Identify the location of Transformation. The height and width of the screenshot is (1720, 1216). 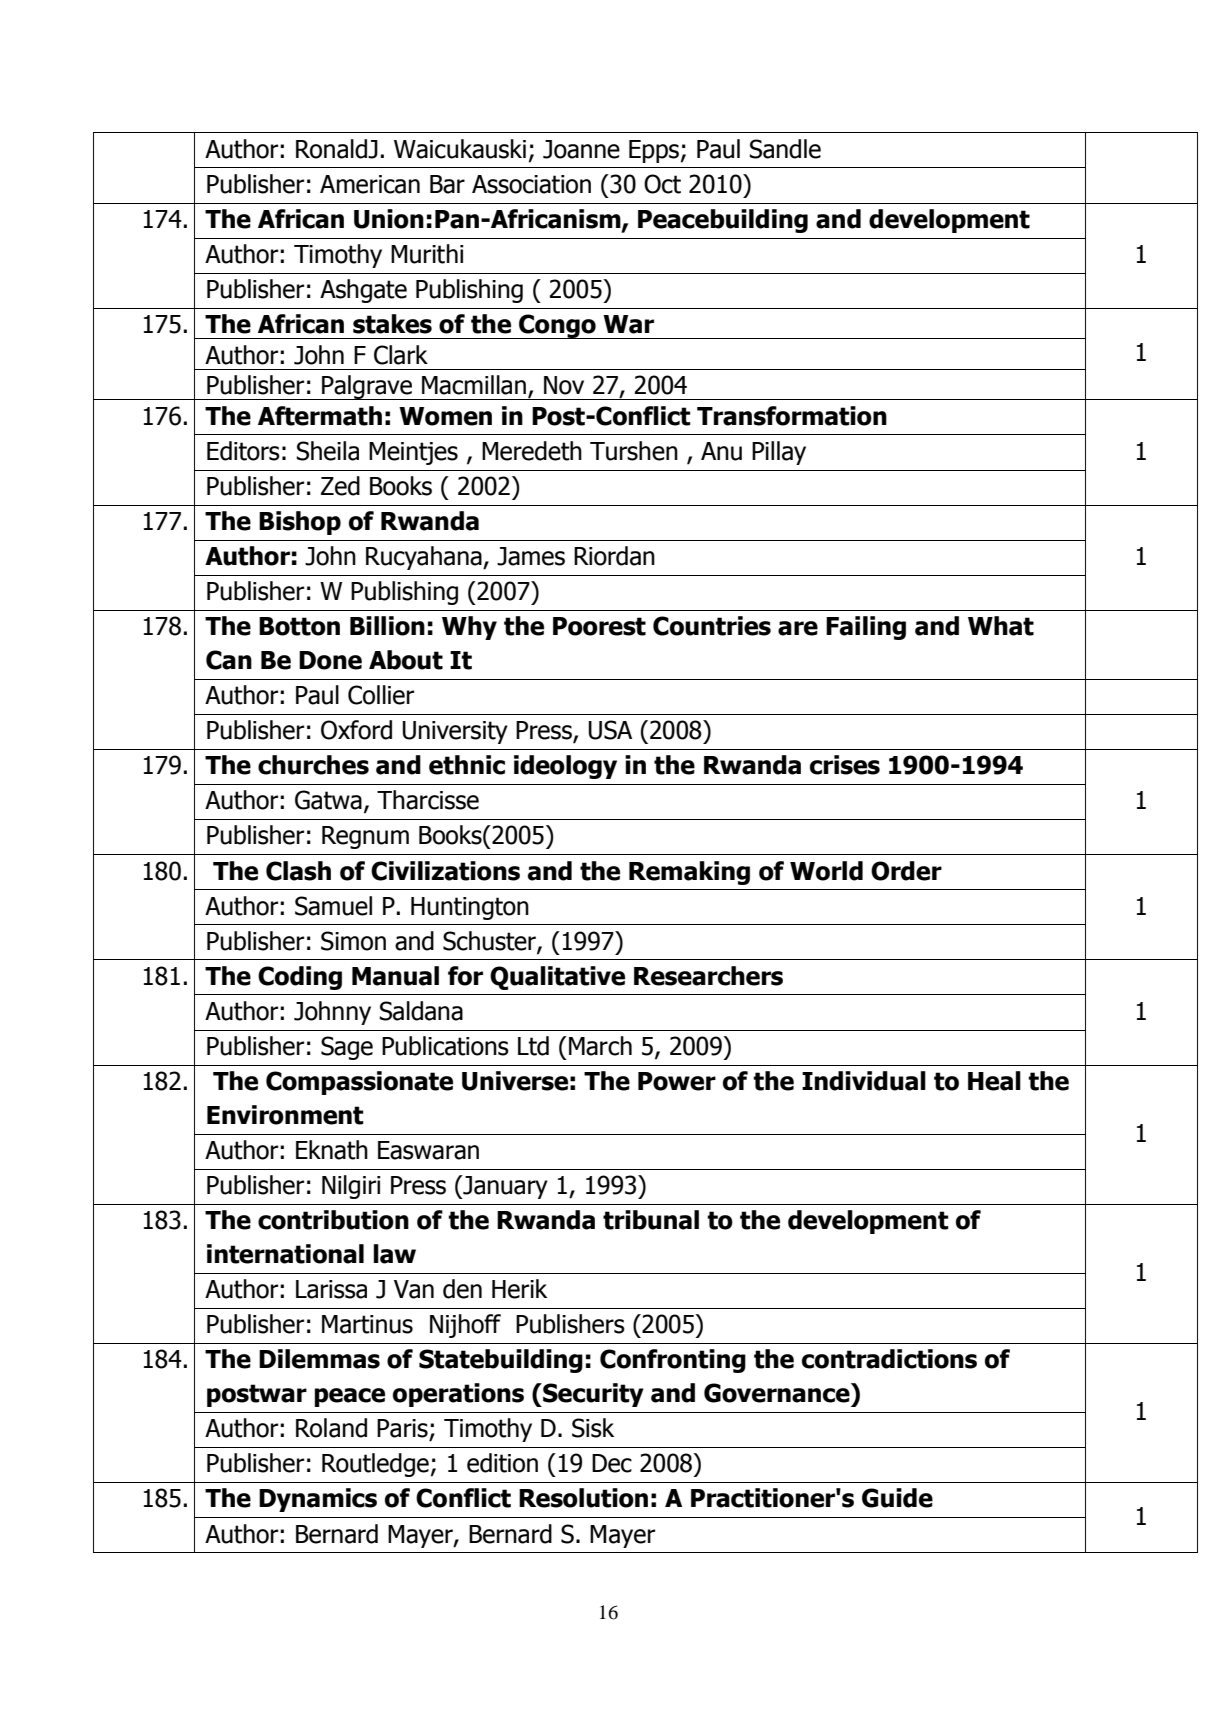
(792, 416).
